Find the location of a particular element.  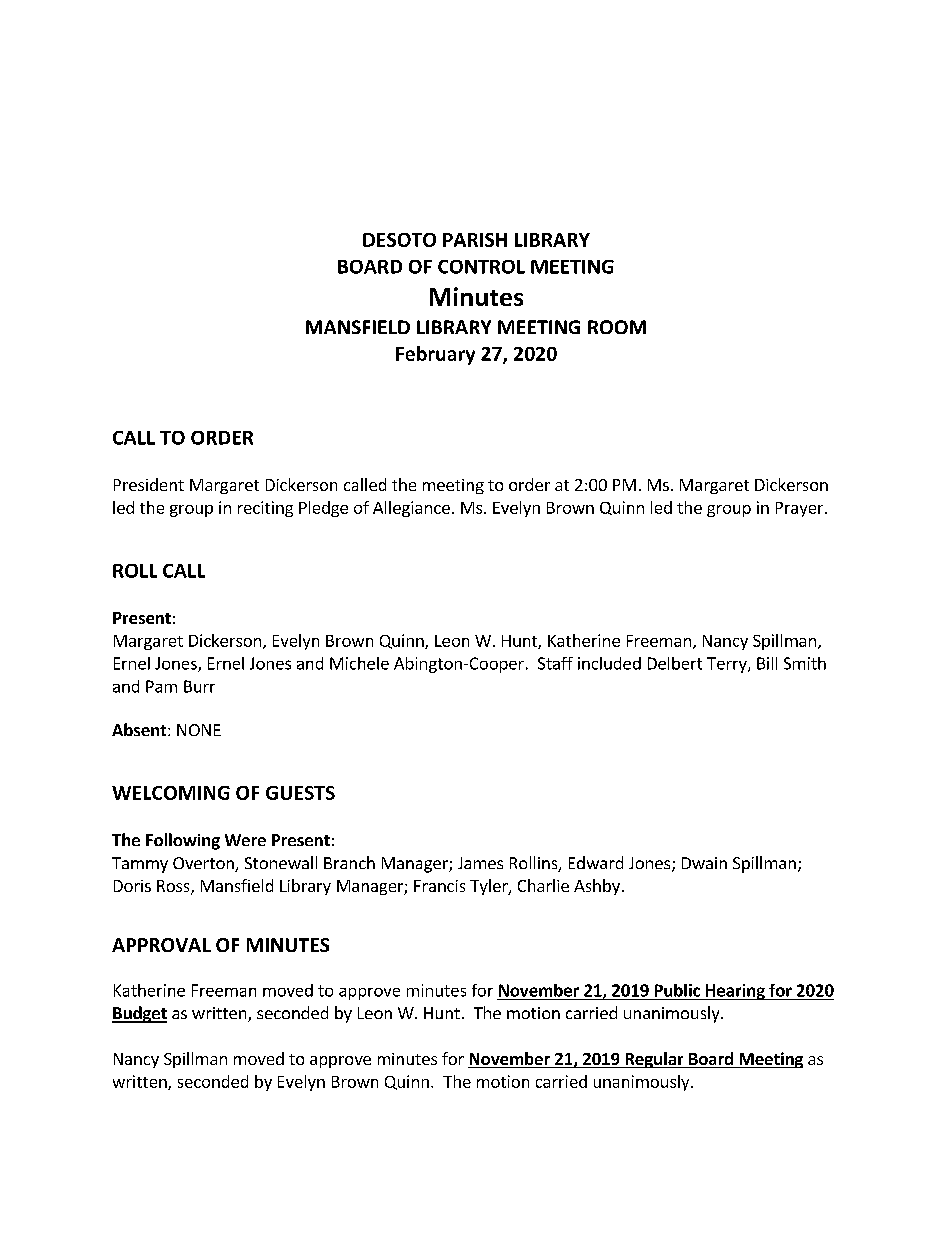

ROOM is located at coordinates (617, 327).
